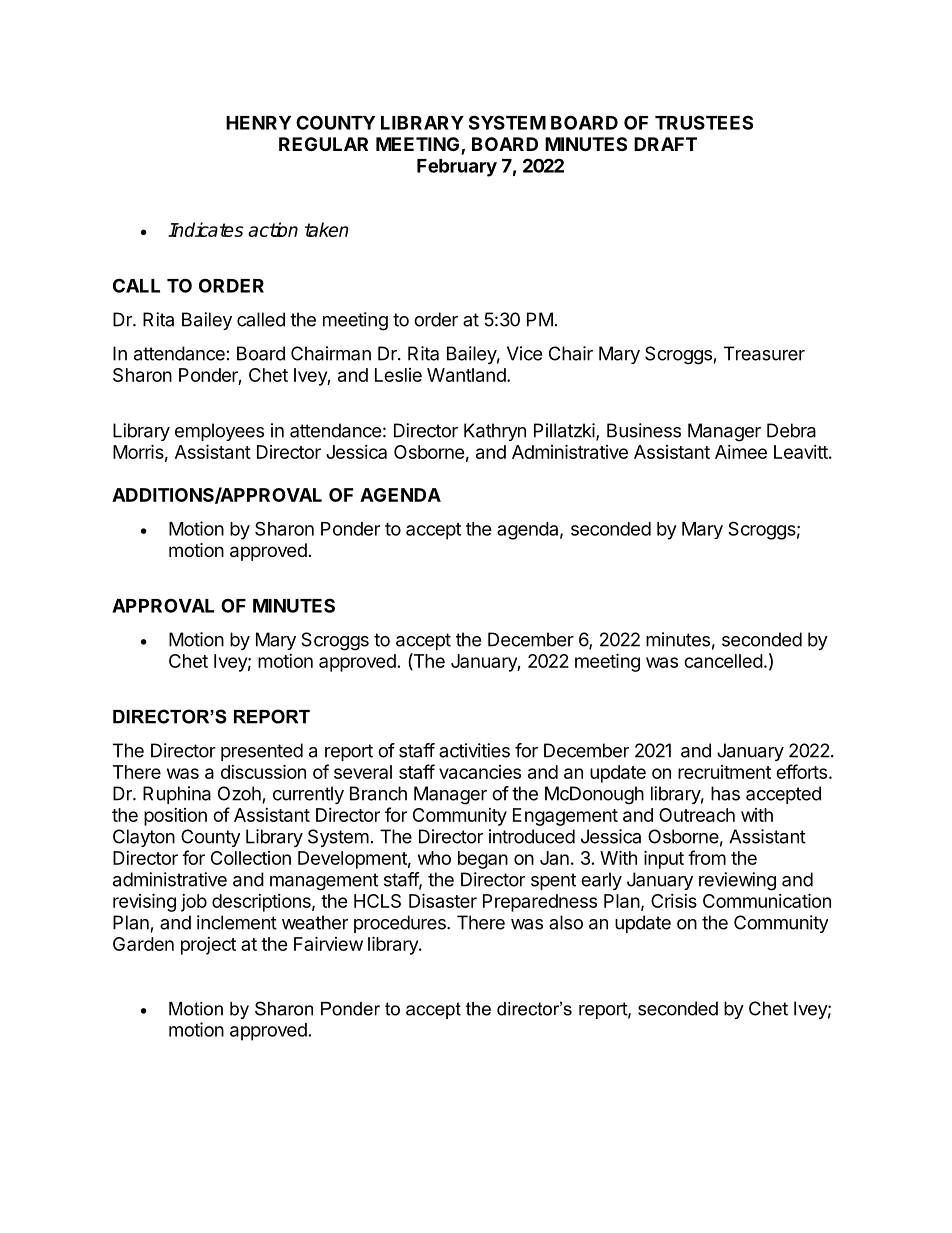 The image size is (952, 1233). Describe the element at coordinates (767, 900) in the screenshot. I see `Communication` at that location.
